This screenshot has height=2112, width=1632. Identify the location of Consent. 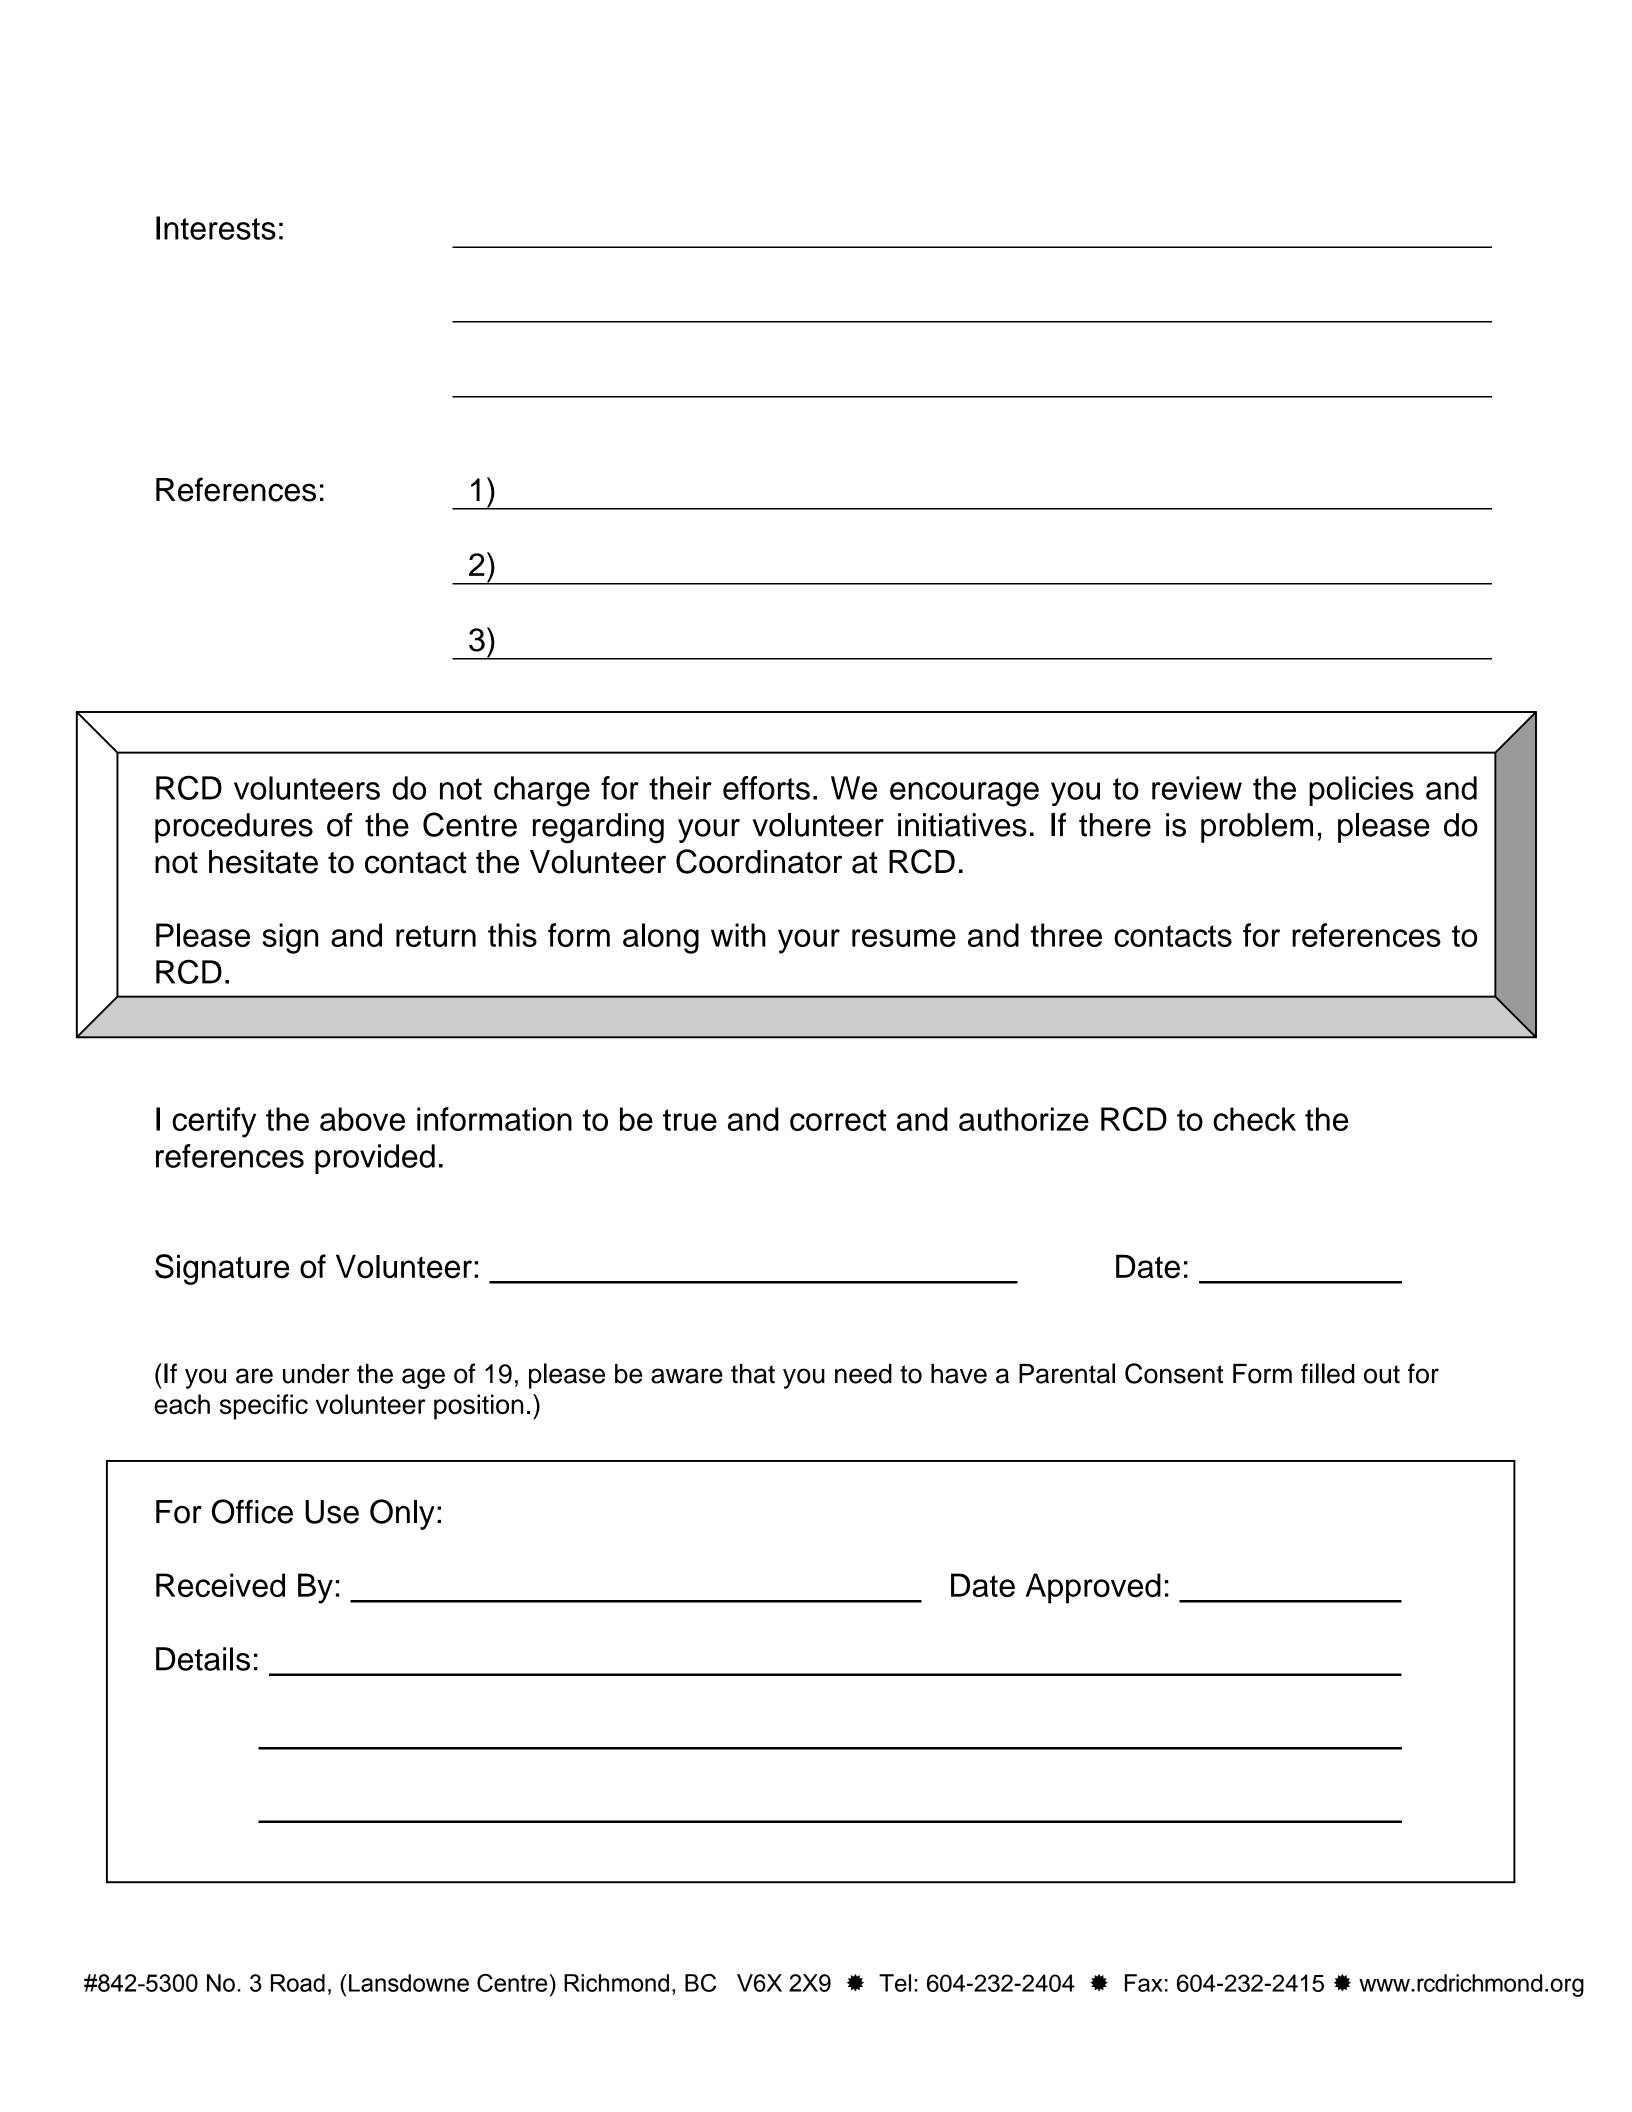
(1174, 1373).
